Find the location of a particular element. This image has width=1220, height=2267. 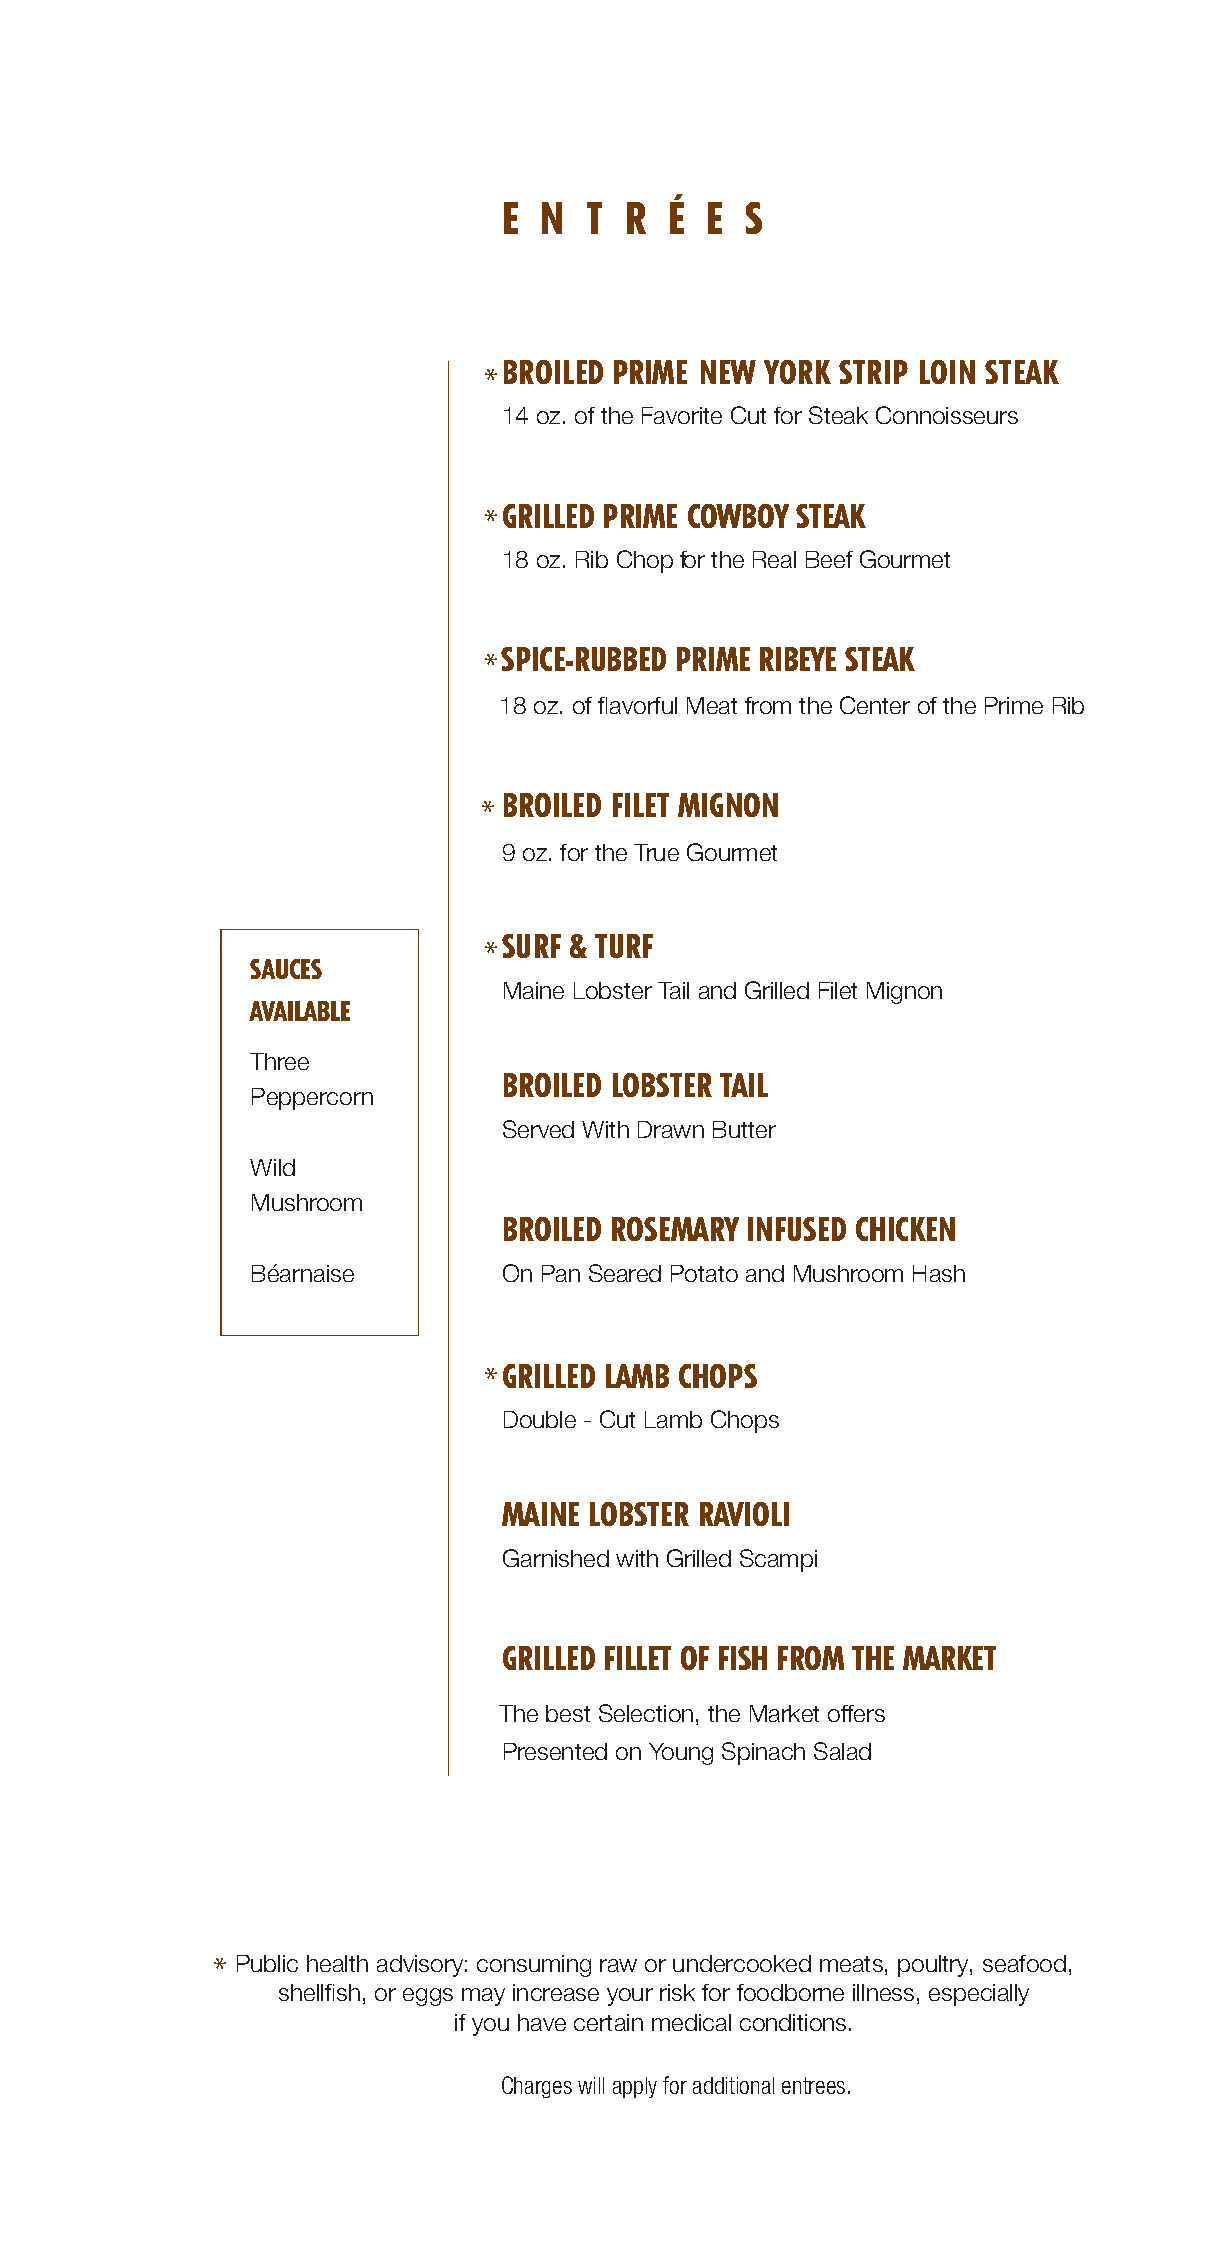

SAUCES is located at coordinates (286, 969).
